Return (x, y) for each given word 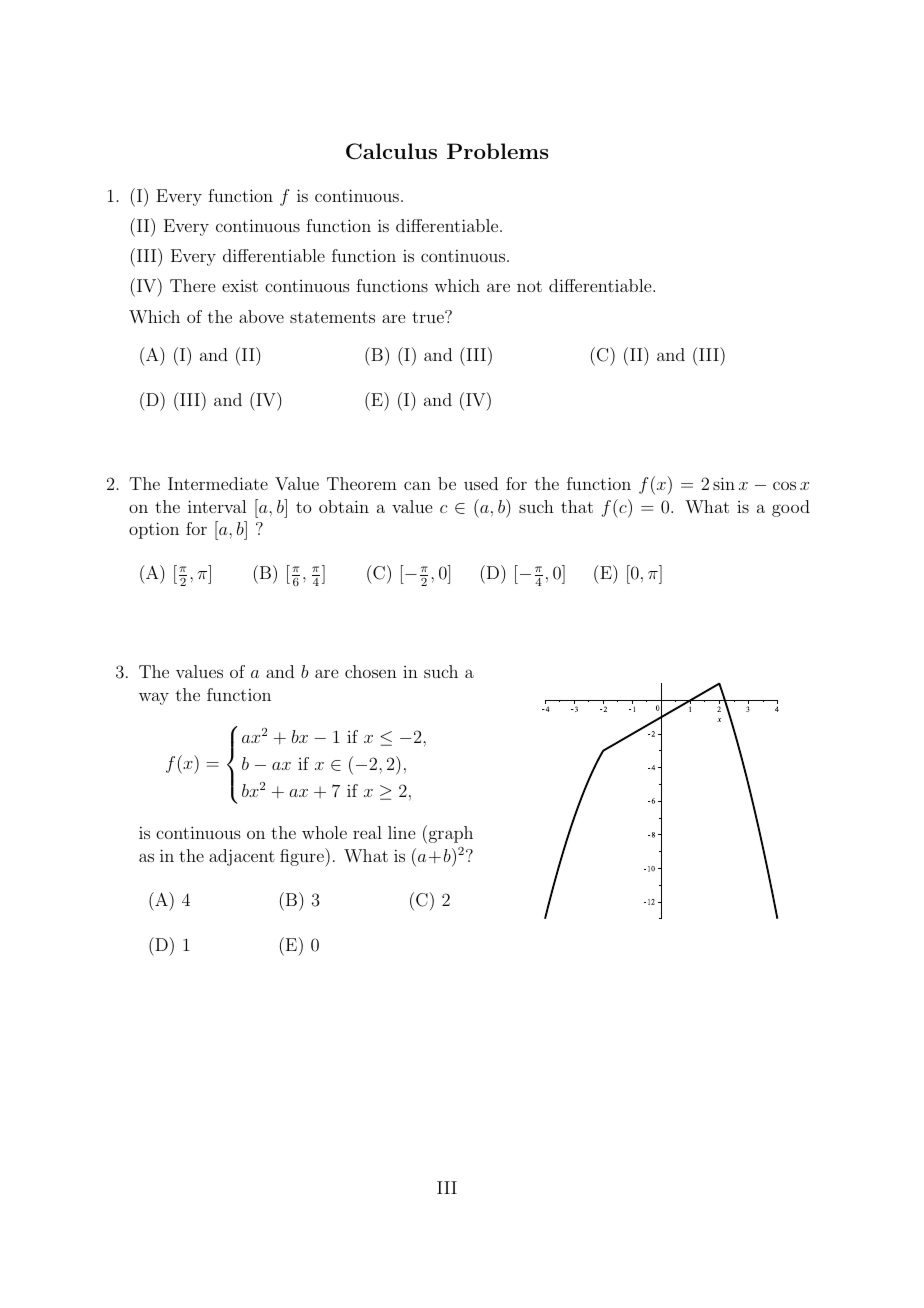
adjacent (242, 857)
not (529, 286)
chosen (371, 671)
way (154, 698)
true (429, 317)
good (791, 508)
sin (724, 483)
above (261, 316)
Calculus (391, 151)
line (401, 832)
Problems (497, 151)
